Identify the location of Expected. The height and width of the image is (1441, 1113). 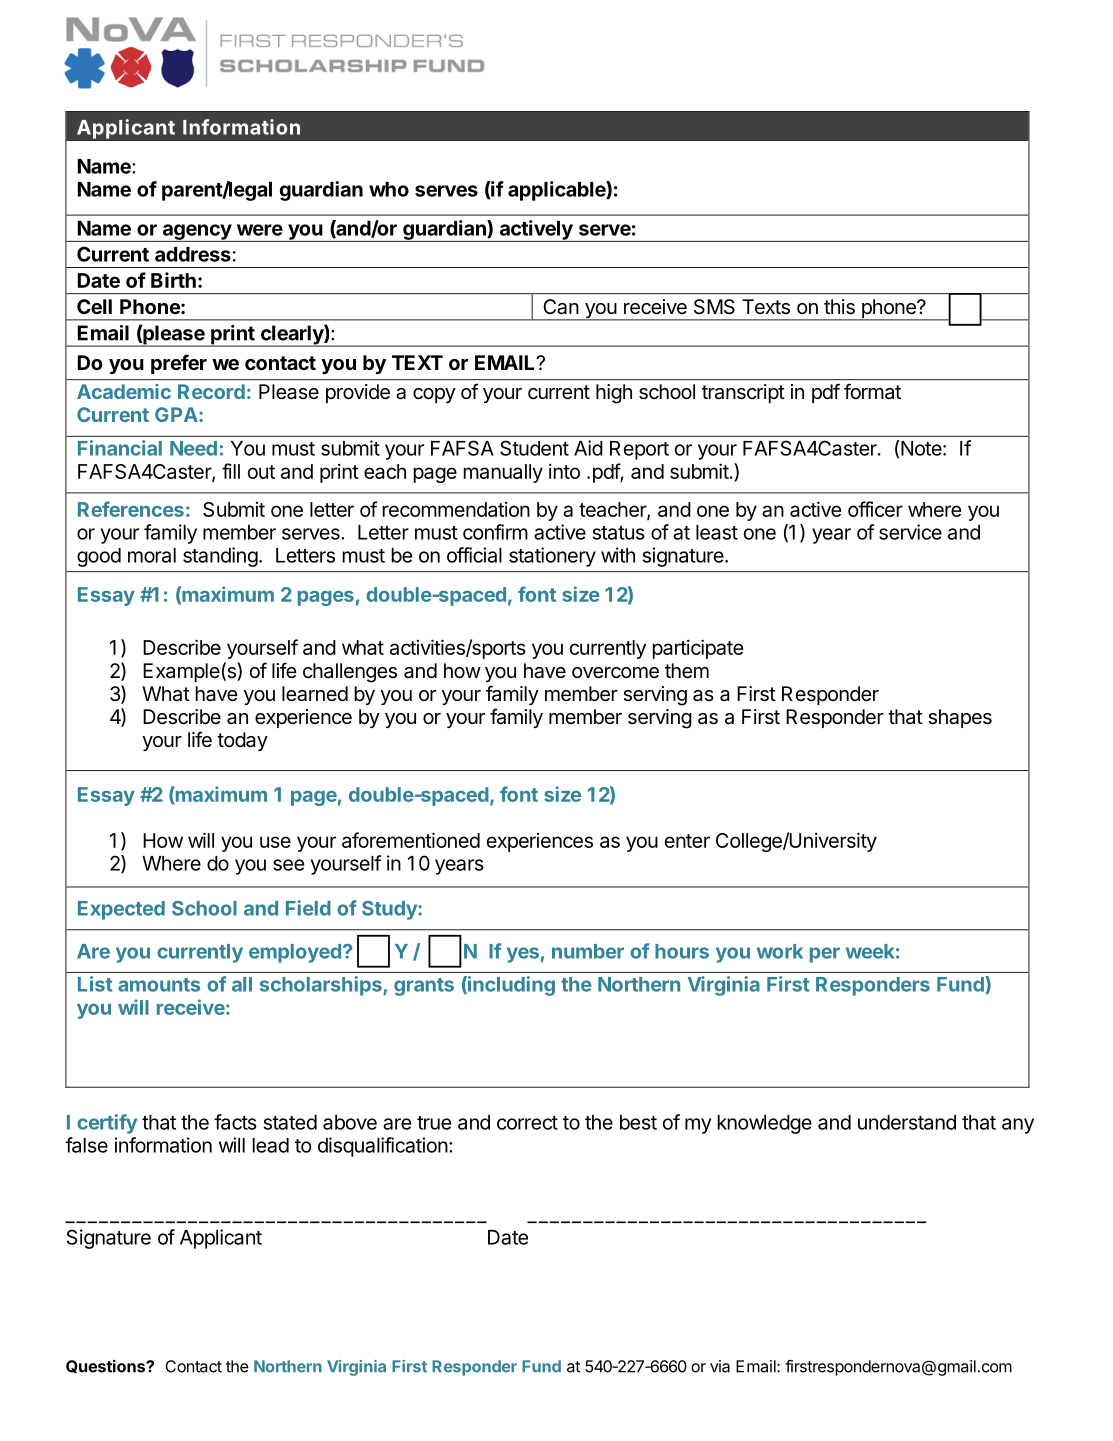
(121, 910).
